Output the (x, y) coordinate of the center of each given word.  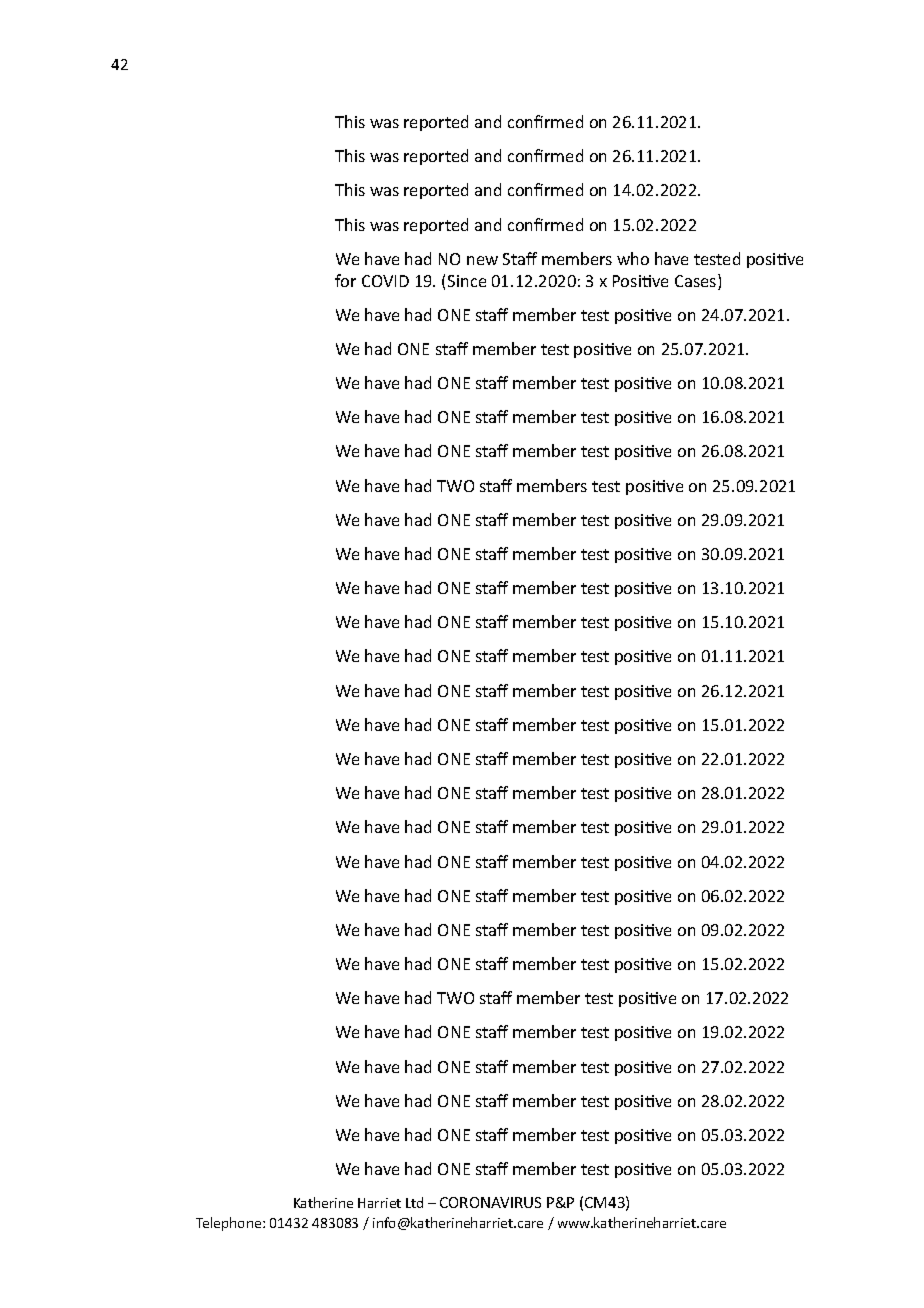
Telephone (230, 1224)
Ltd (414, 1202)
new (482, 260)
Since (467, 281)
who (633, 258)
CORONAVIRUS (490, 1202)
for (345, 280)
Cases (697, 282)
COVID (385, 281)
